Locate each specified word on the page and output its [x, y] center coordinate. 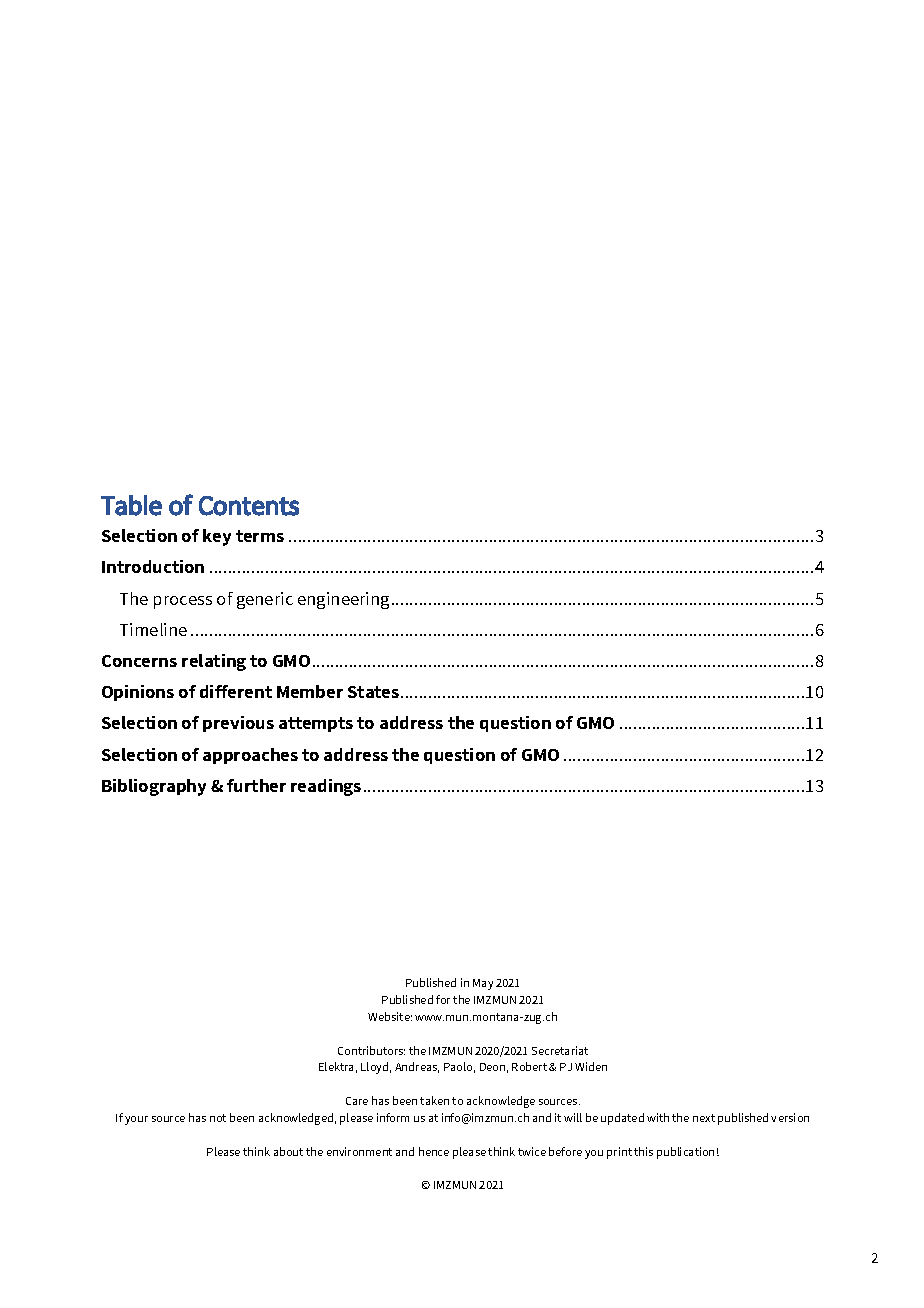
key [217, 537]
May [483, 984]
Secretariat [560, 1050]
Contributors [371, 1050]
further [256, 785]
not [218, 1118]
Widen [591, 1066]
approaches [250, 756]
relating [214, 662]
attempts [316, 724]
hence [434, 1151]
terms [260, 536]
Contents [249, 506]
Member [310, 691]
